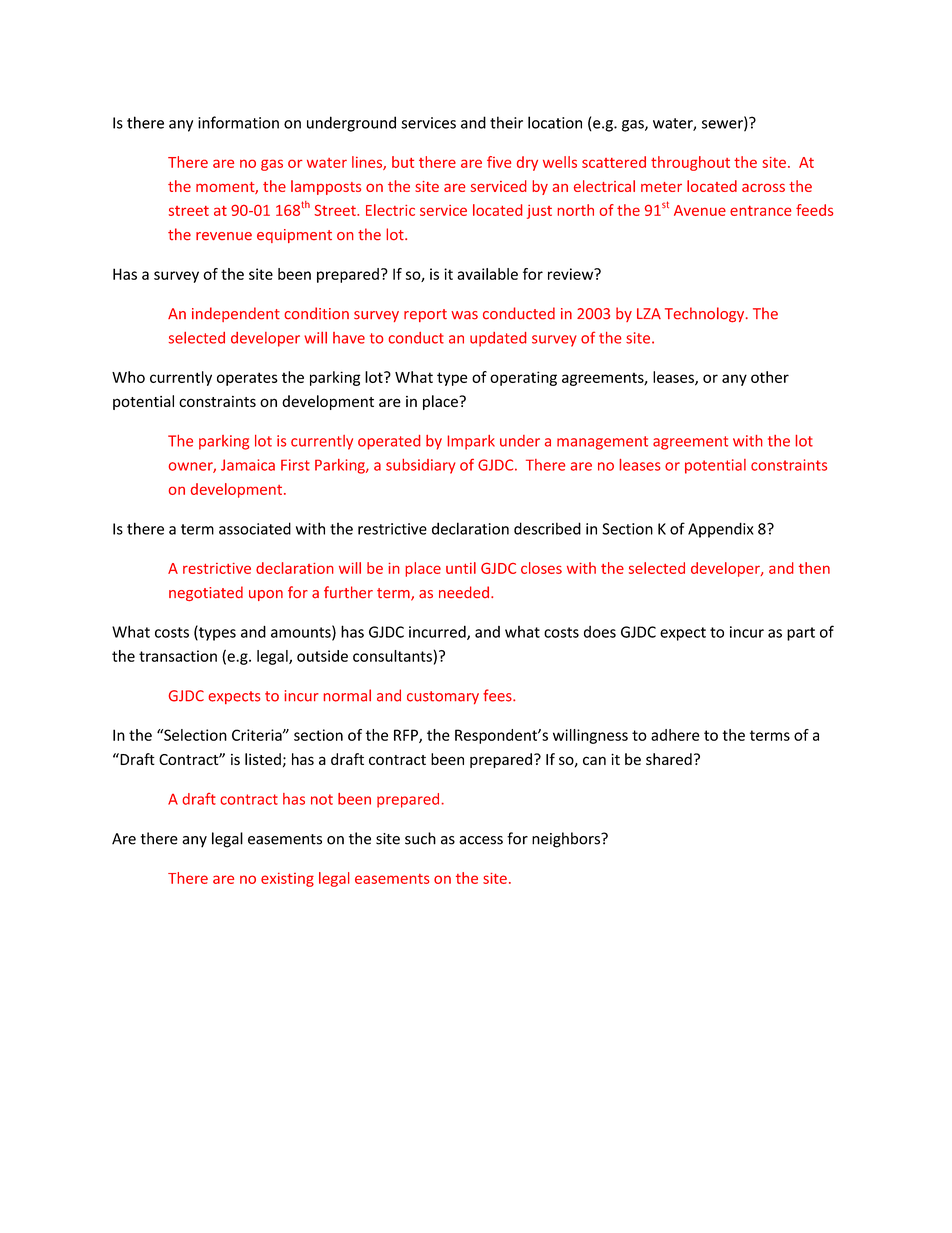  I want to click on transaction, so click(178, 656).
